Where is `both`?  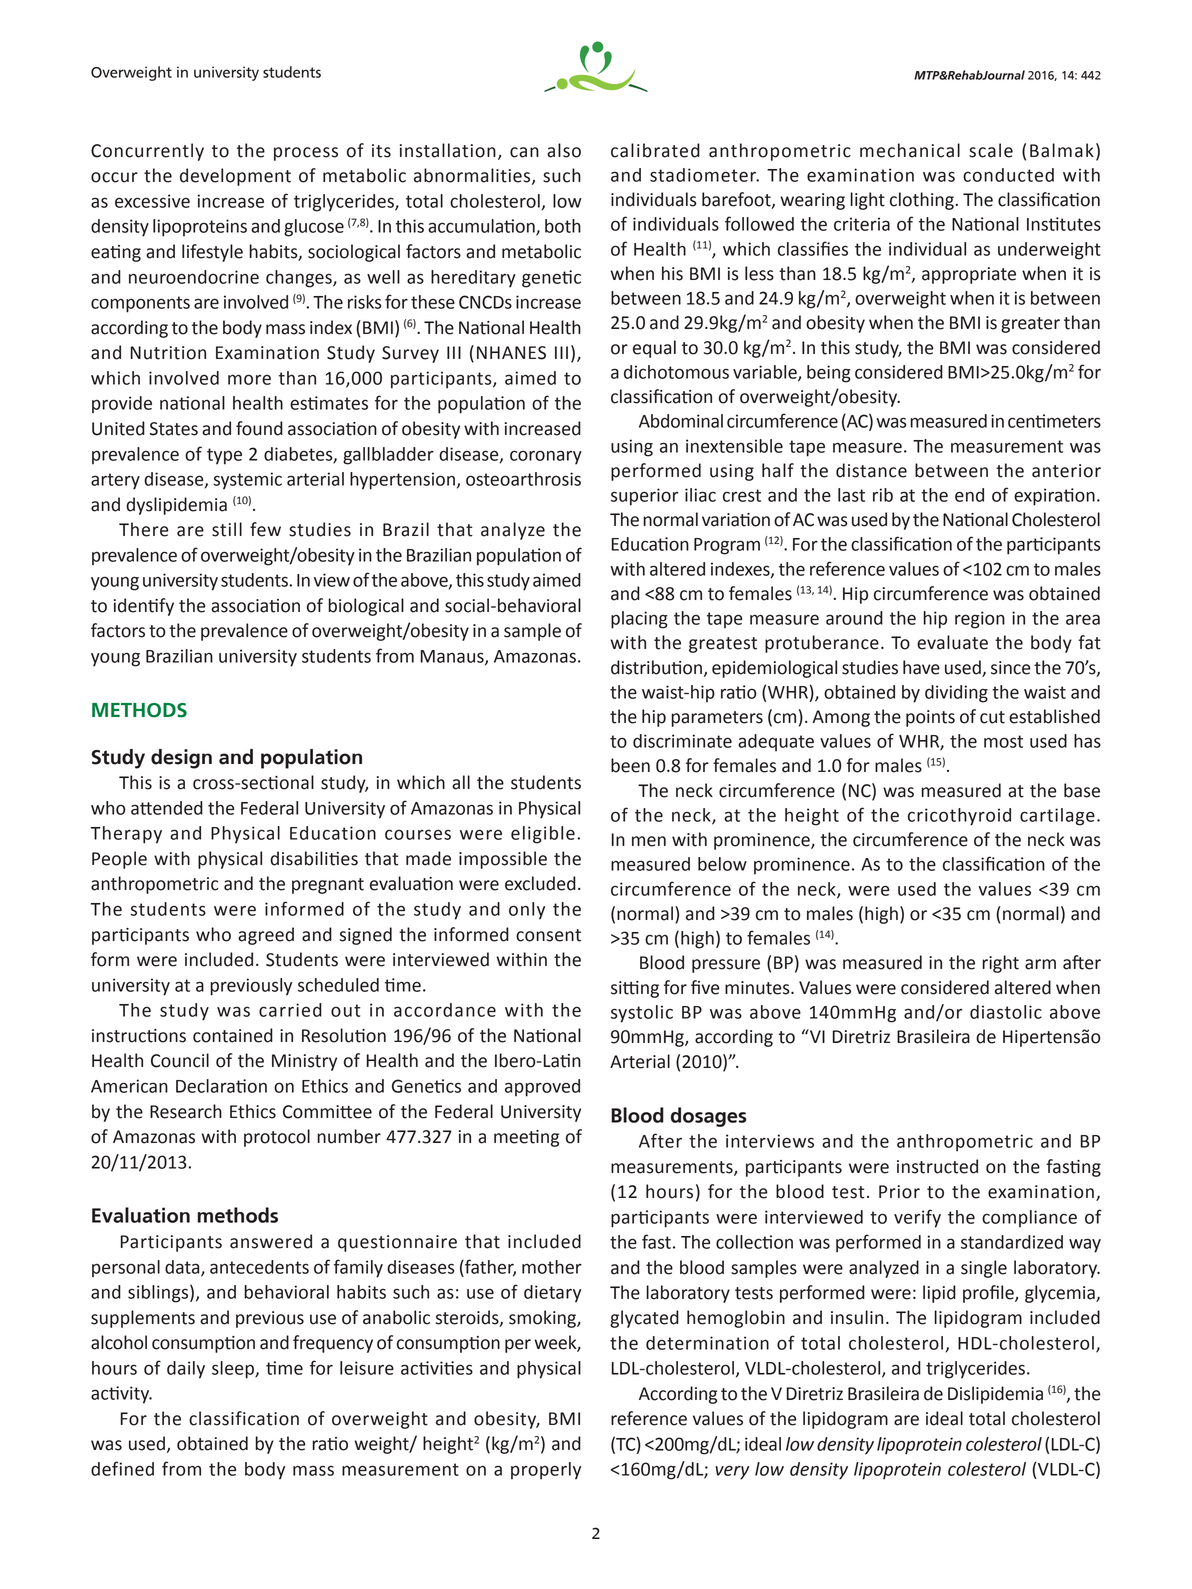 both is located at coordinates (563, 226).
